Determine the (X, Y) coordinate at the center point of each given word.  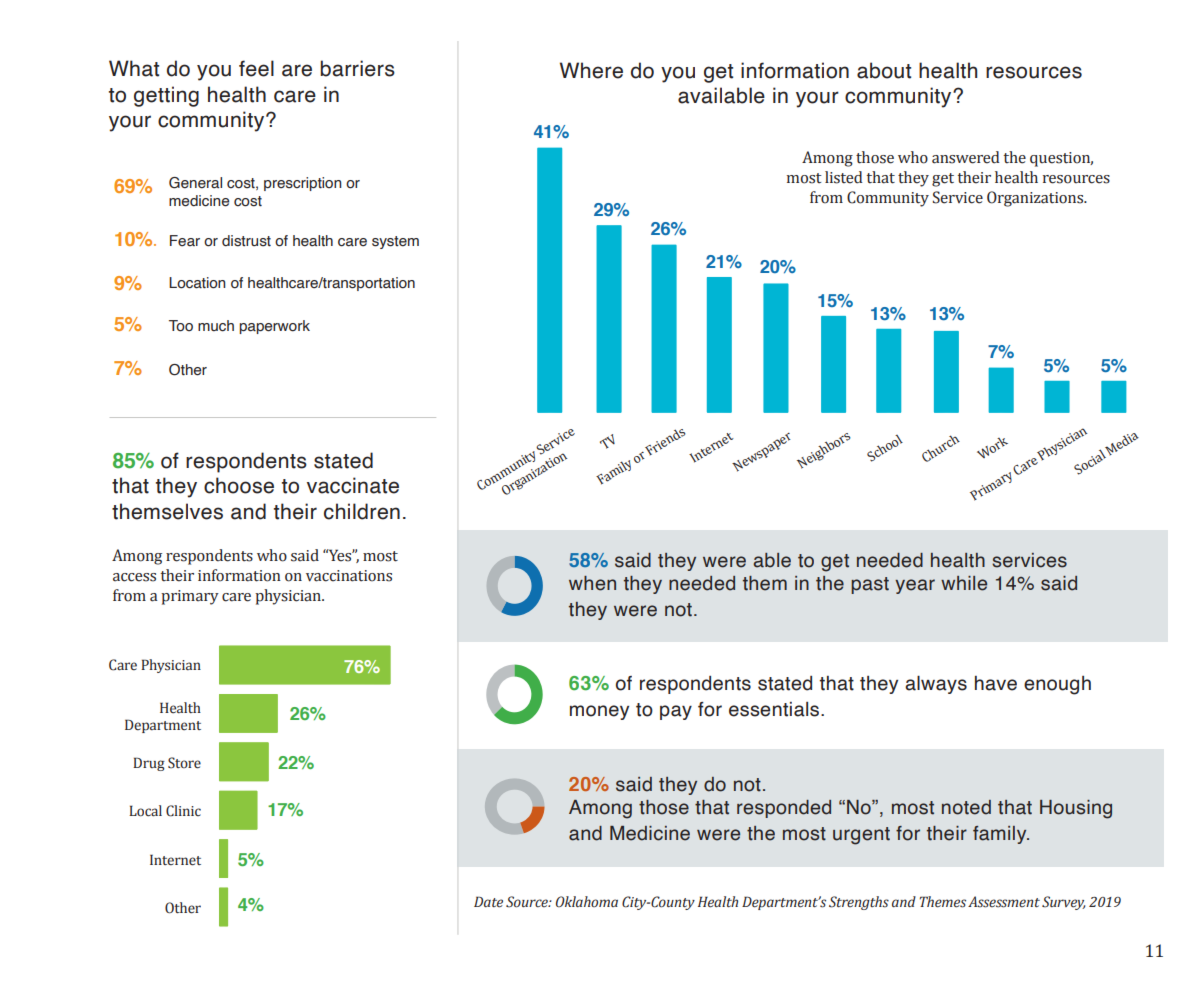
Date (488, 902)
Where (591, 70)
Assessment (1004, 902)
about (884, 70)
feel (256, 68)
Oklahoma (587, 902)
